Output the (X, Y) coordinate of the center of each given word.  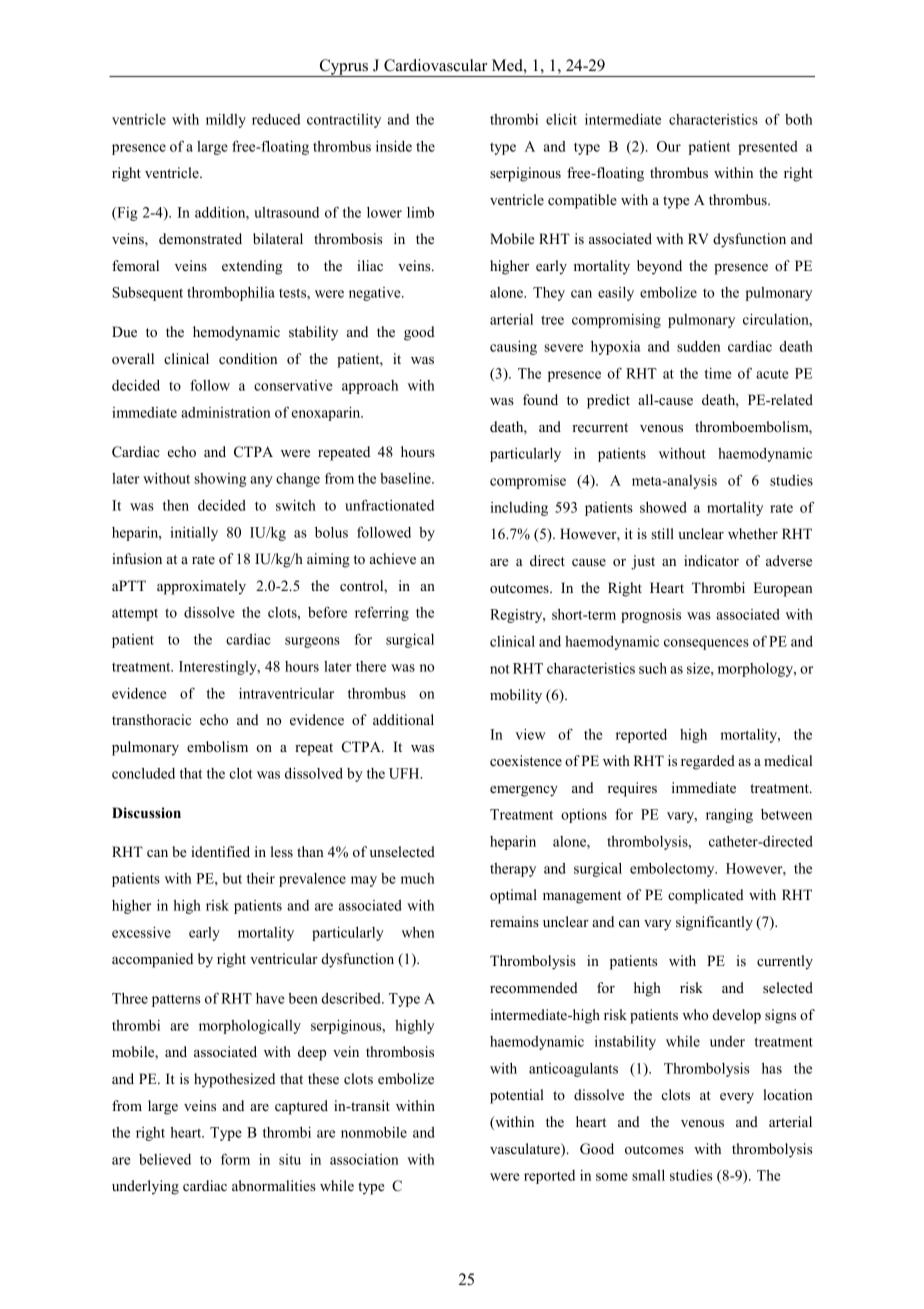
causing (513, 348)
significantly (714, 923)
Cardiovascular (435, 65)
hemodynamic (236, 333)
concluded (143, 773)
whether (753, 533)
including (519, 509)
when (418, 932)
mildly (226, 121)
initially (194, 534)
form (235, 1159)
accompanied (152, 960)
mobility (516, 696)
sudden (699, 346)
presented (768, 148)
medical (788, 760)
